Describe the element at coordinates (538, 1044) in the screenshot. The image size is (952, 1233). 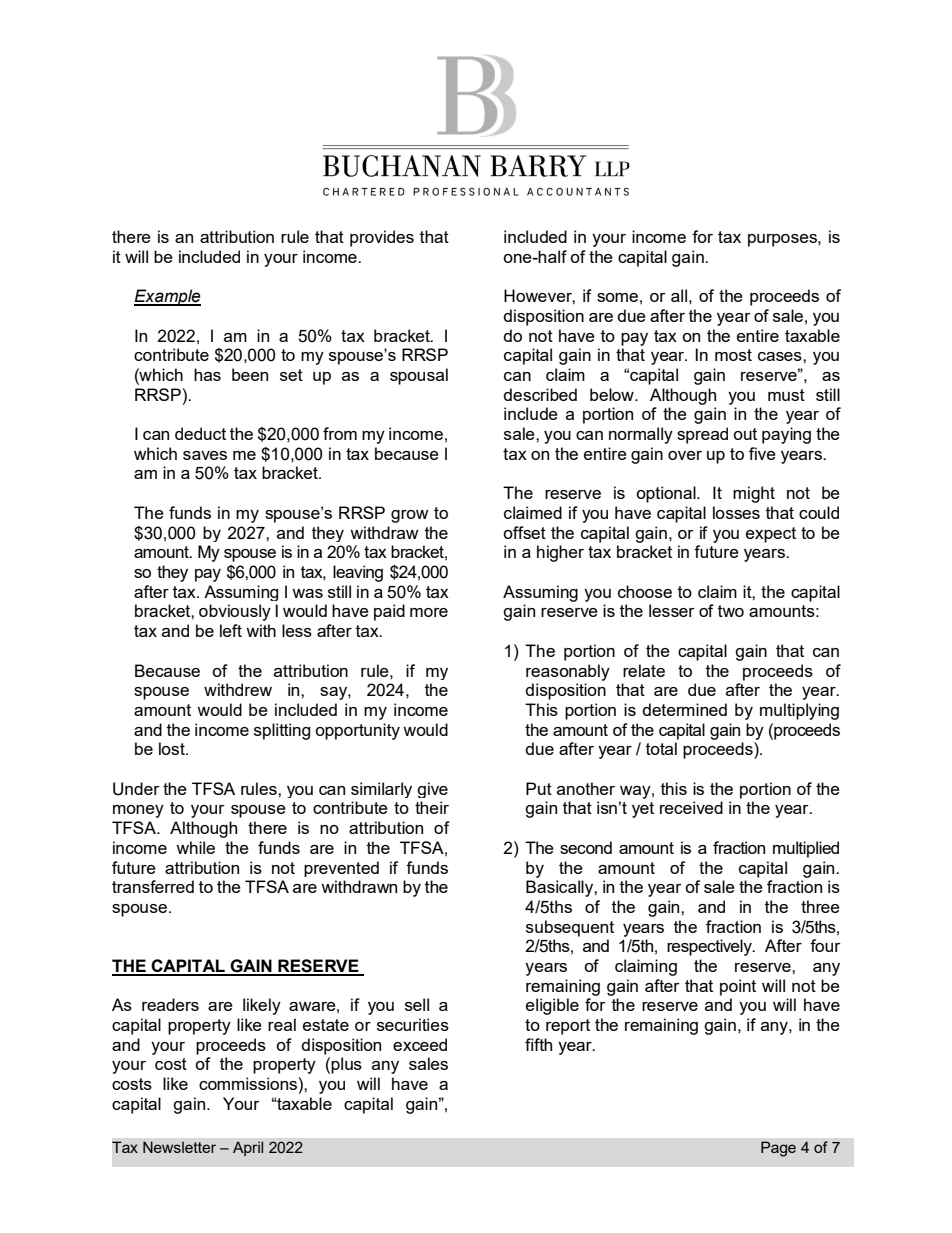
I see `fifth` at that location.
